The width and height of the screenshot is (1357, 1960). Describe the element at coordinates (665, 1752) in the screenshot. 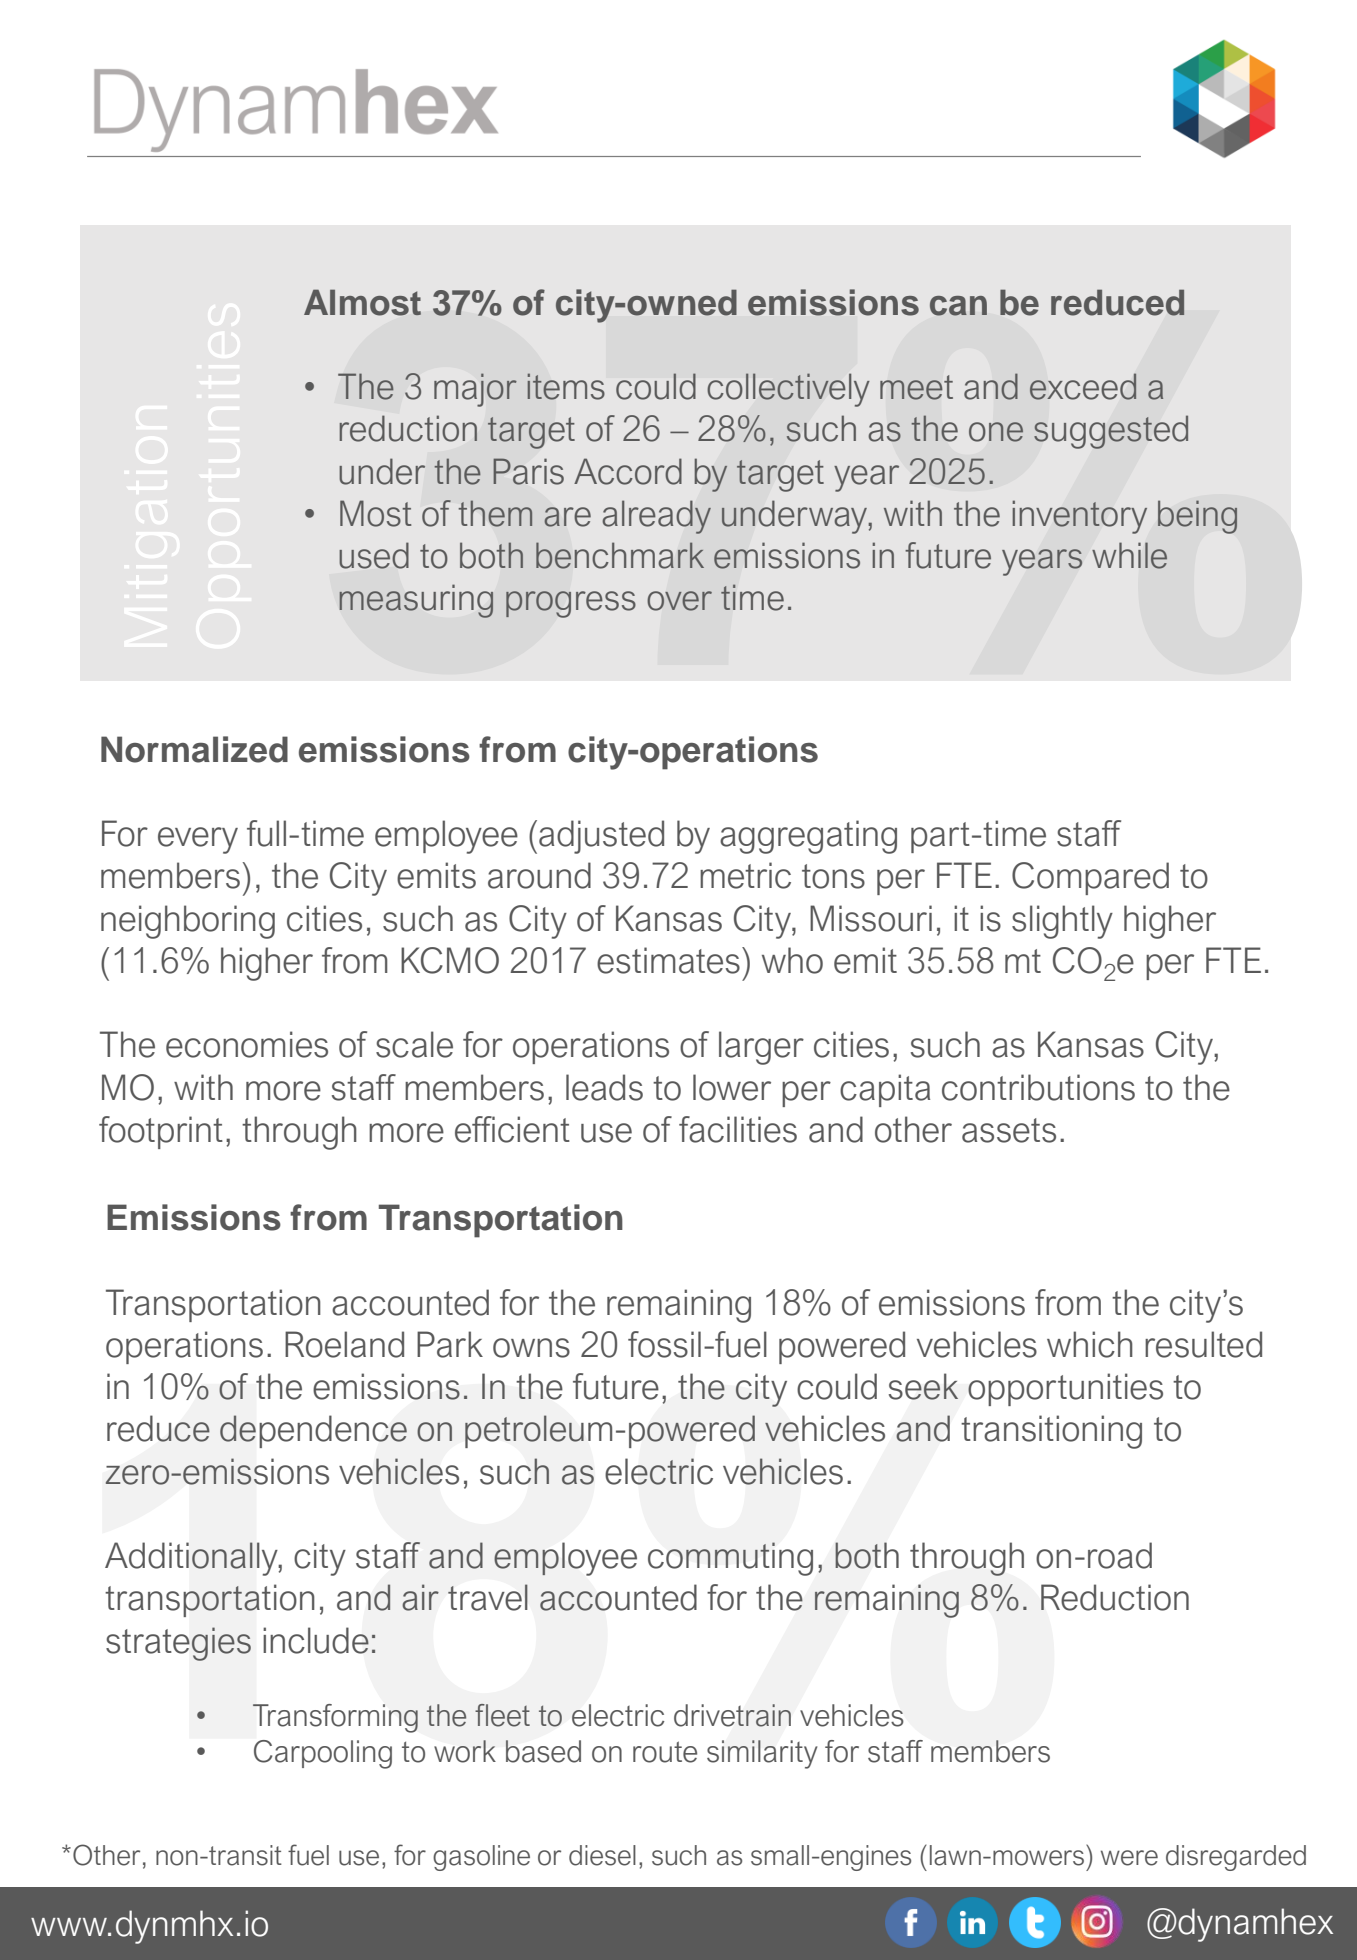

I see `route` at that location.
